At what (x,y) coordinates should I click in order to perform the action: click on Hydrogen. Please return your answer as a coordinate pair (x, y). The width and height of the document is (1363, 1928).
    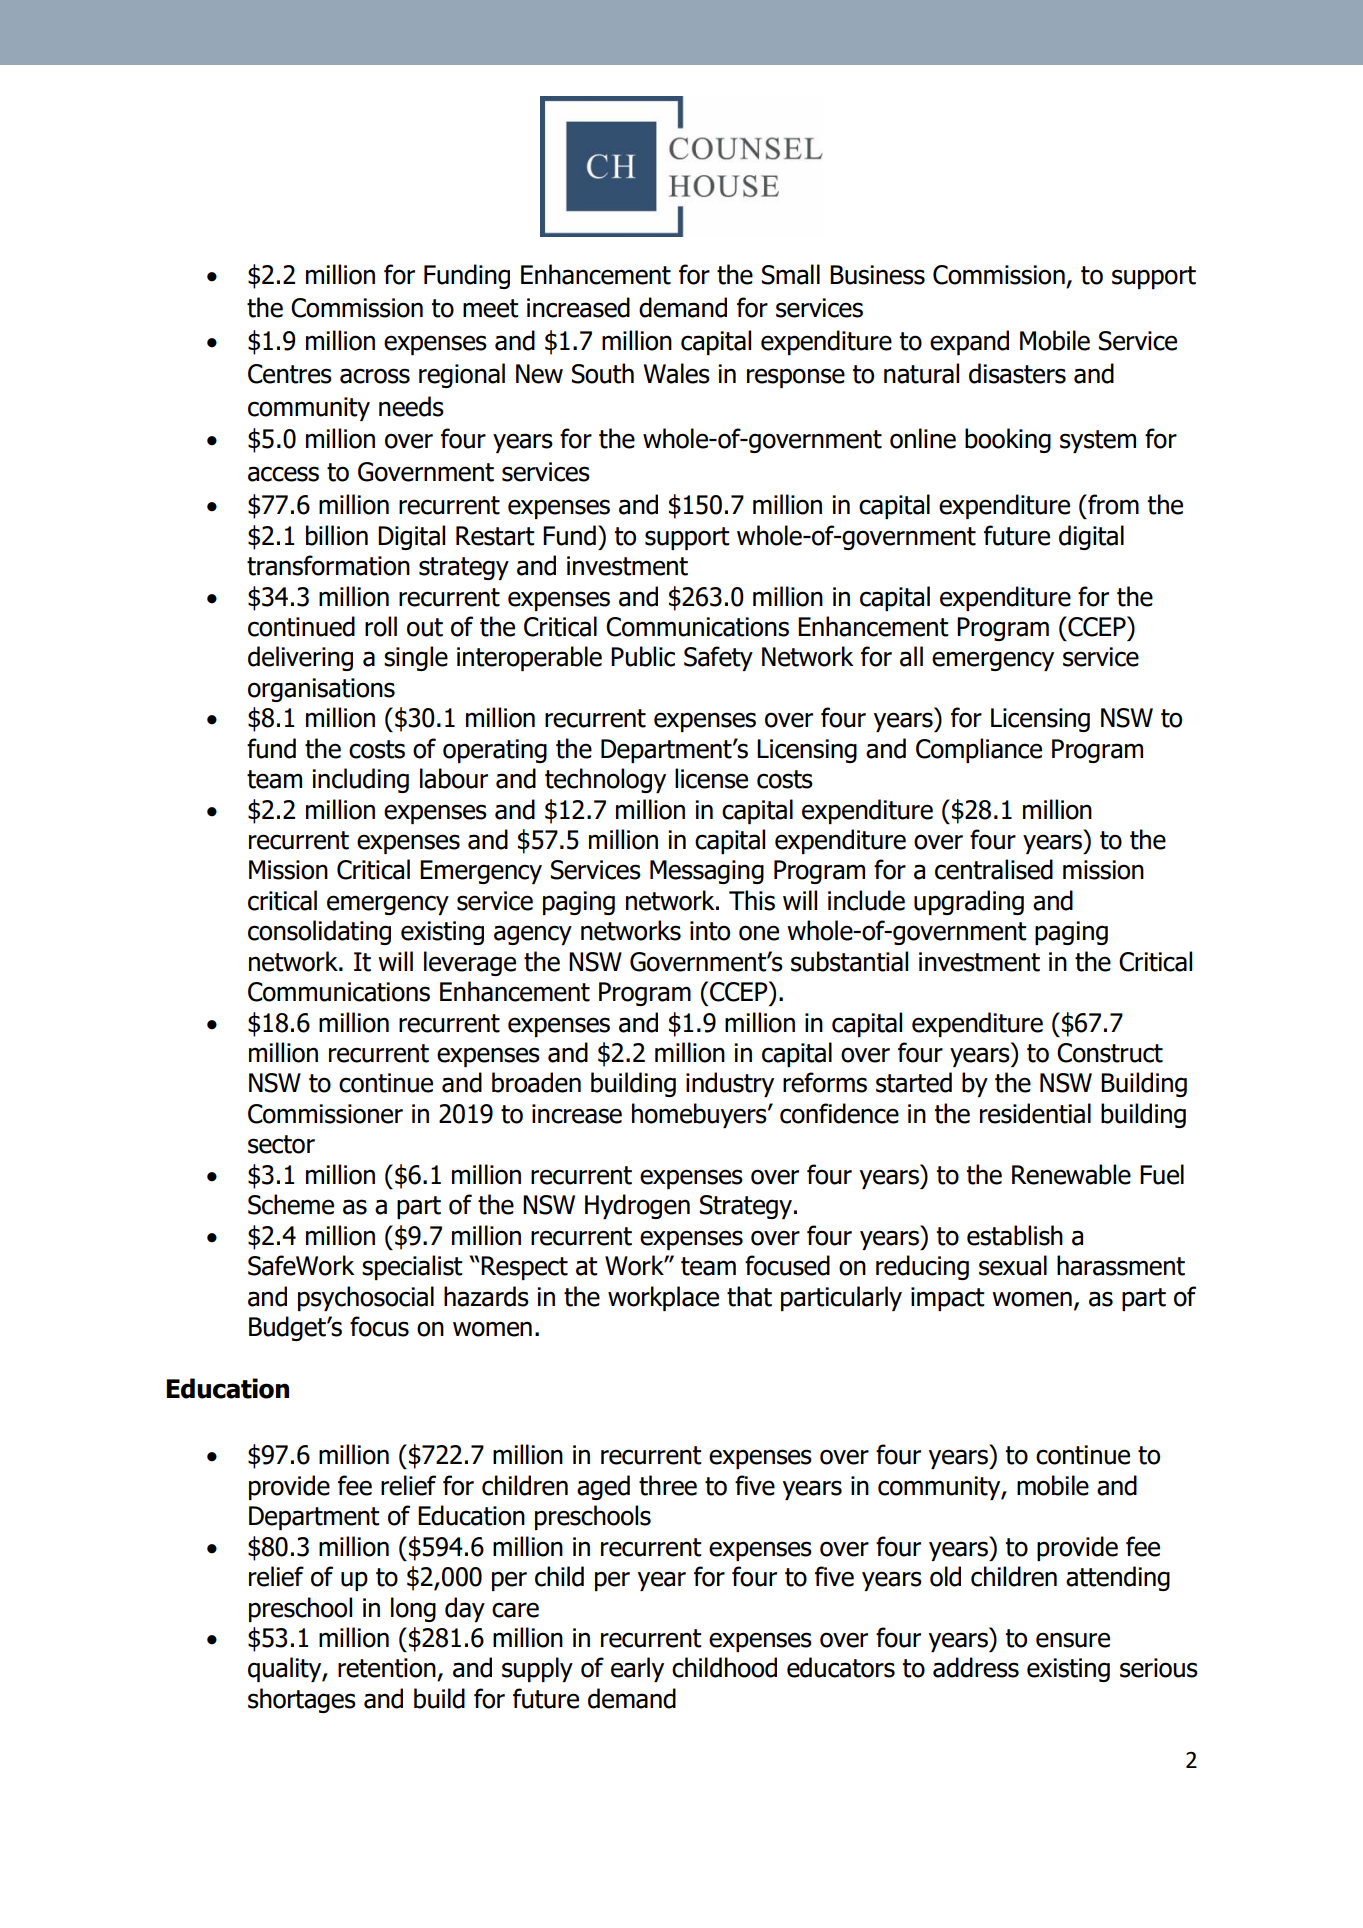
    Looking at the image, I should click on (637, 1206).
